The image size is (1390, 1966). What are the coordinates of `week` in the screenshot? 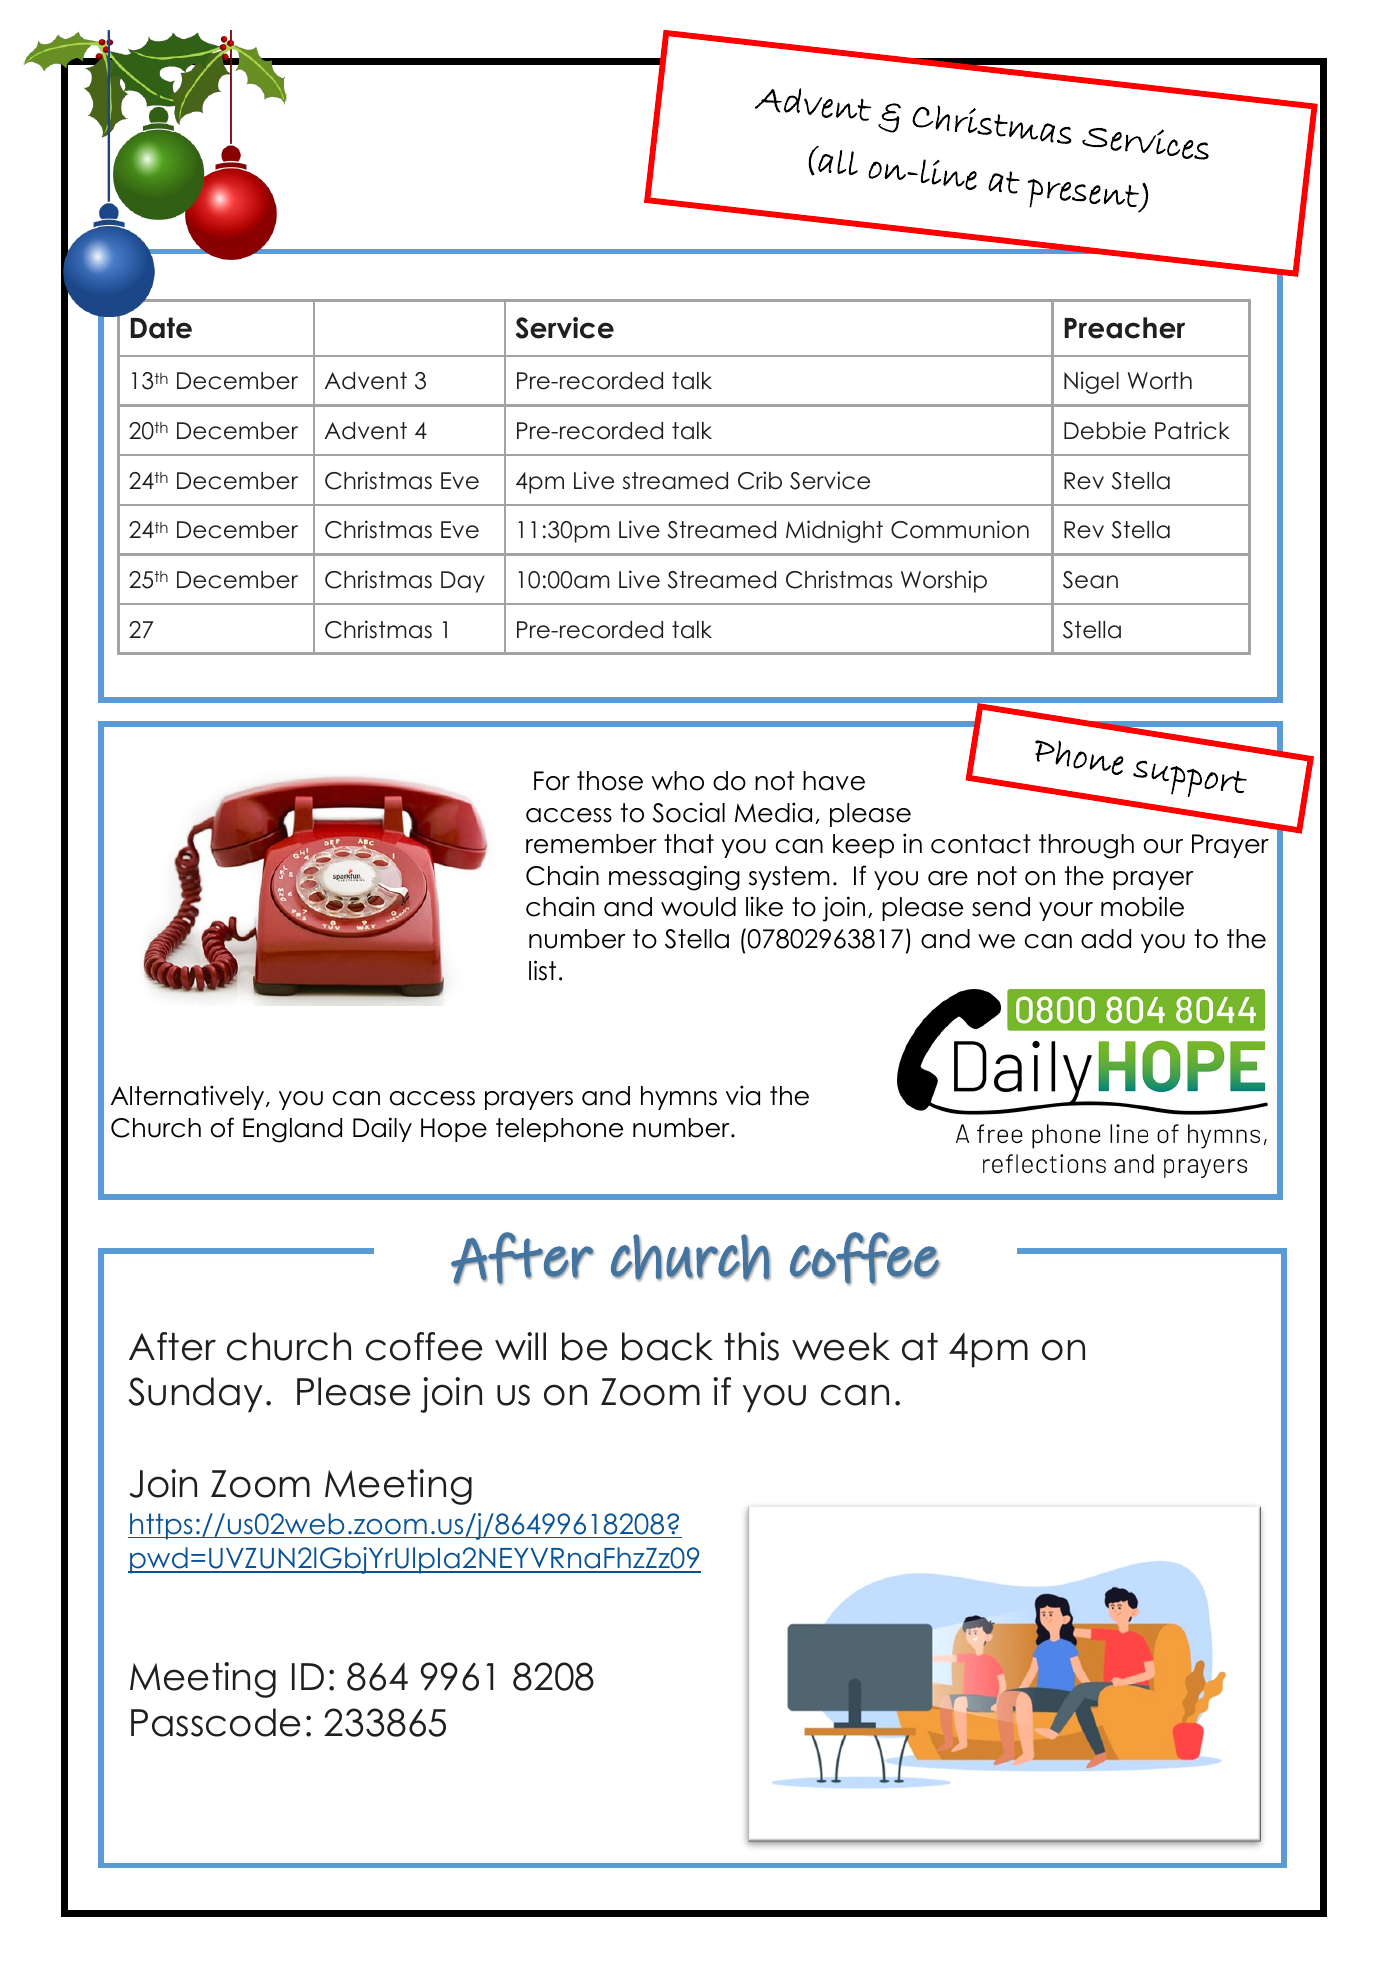 It's located at (841, 1346).
